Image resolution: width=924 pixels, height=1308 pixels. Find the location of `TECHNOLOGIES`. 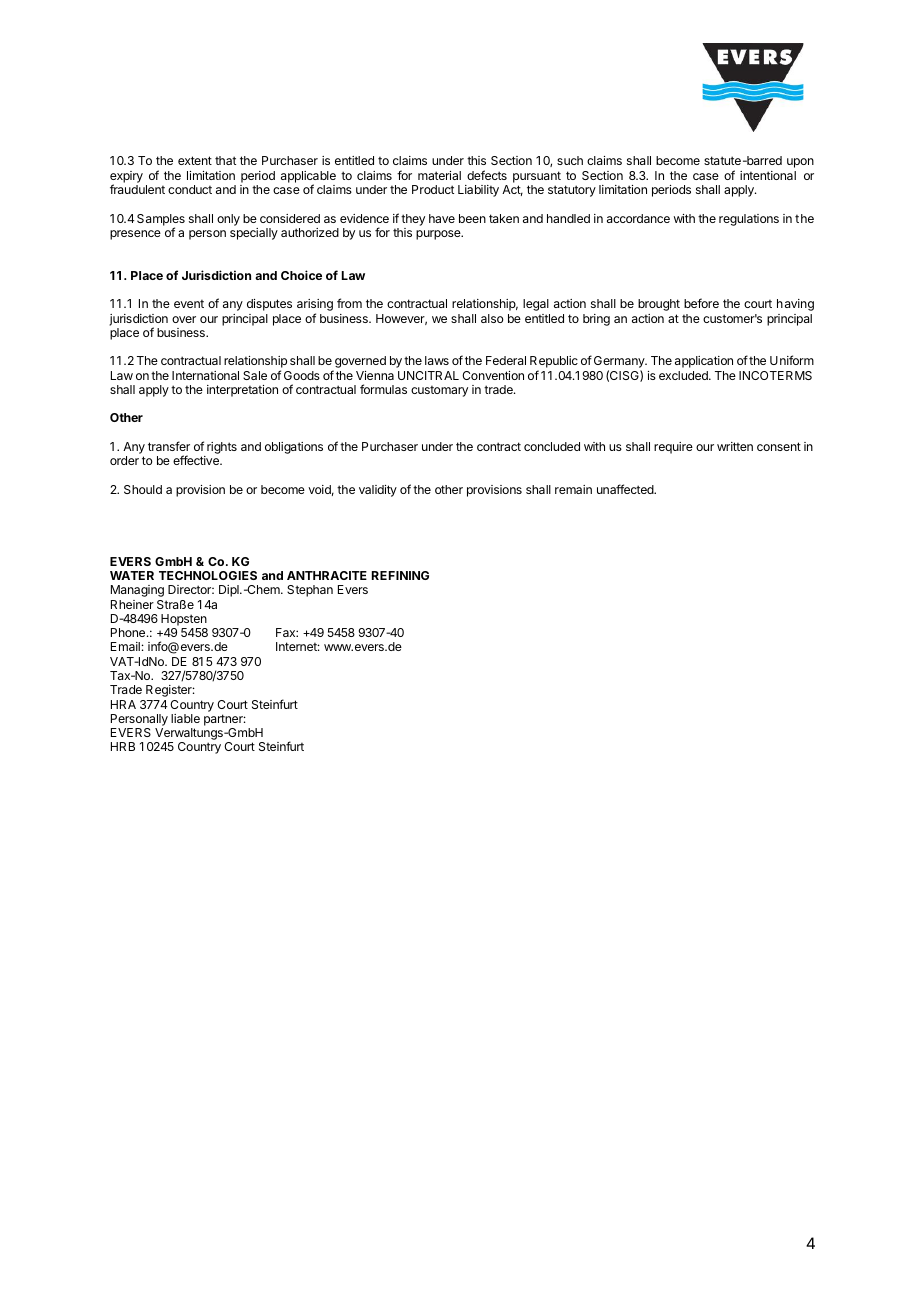

TECHNOLOGIES is located at coordinates (208, 575).
